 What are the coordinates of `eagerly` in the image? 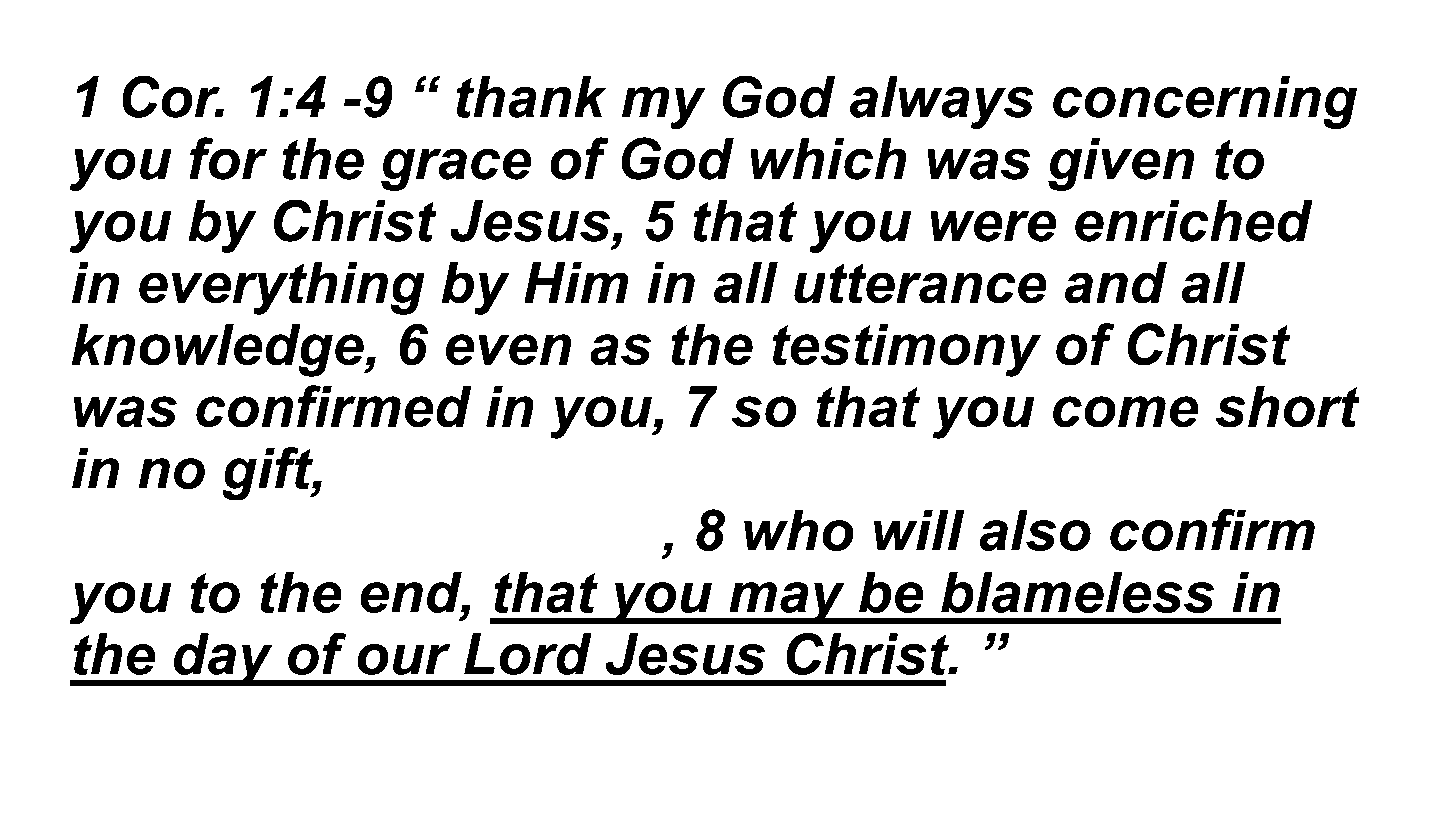 It's located at (444, 474).
